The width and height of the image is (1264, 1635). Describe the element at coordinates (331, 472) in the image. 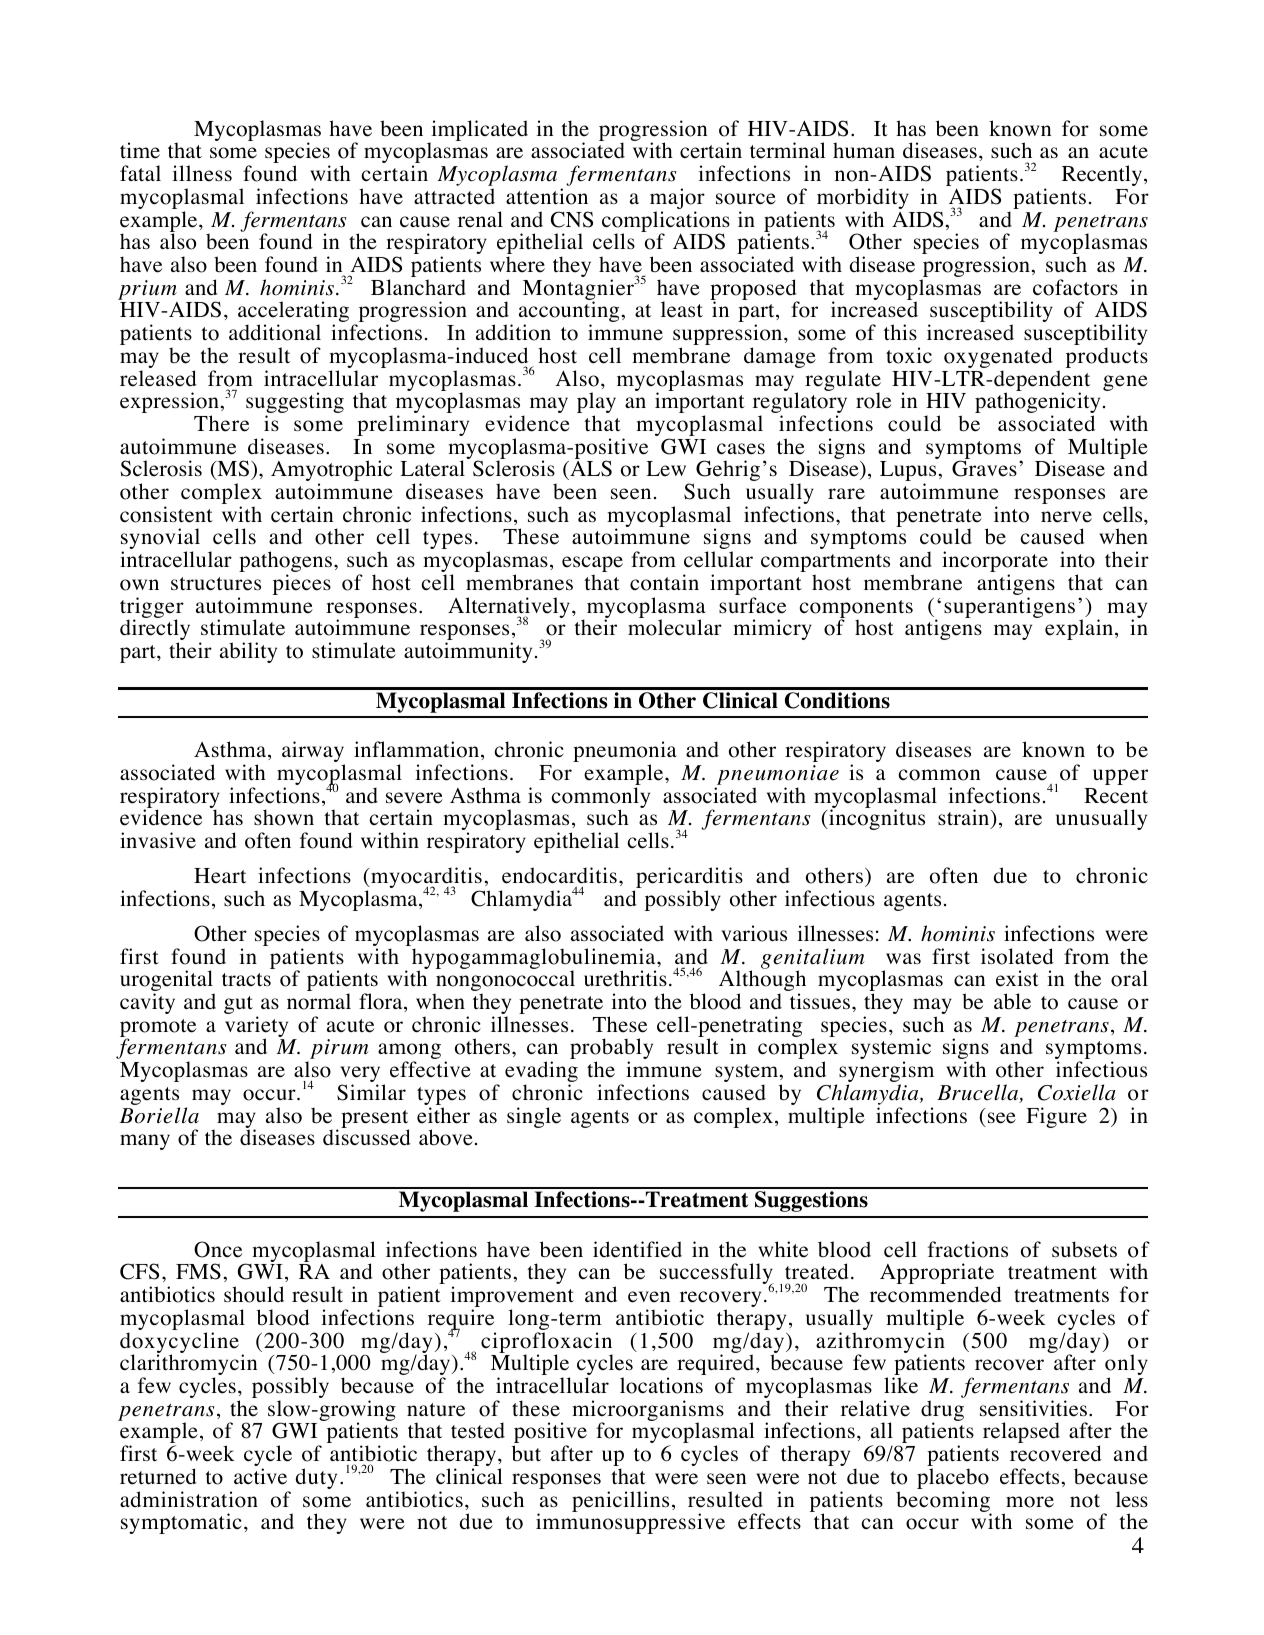

I see `Amyotrophic` at that location.
